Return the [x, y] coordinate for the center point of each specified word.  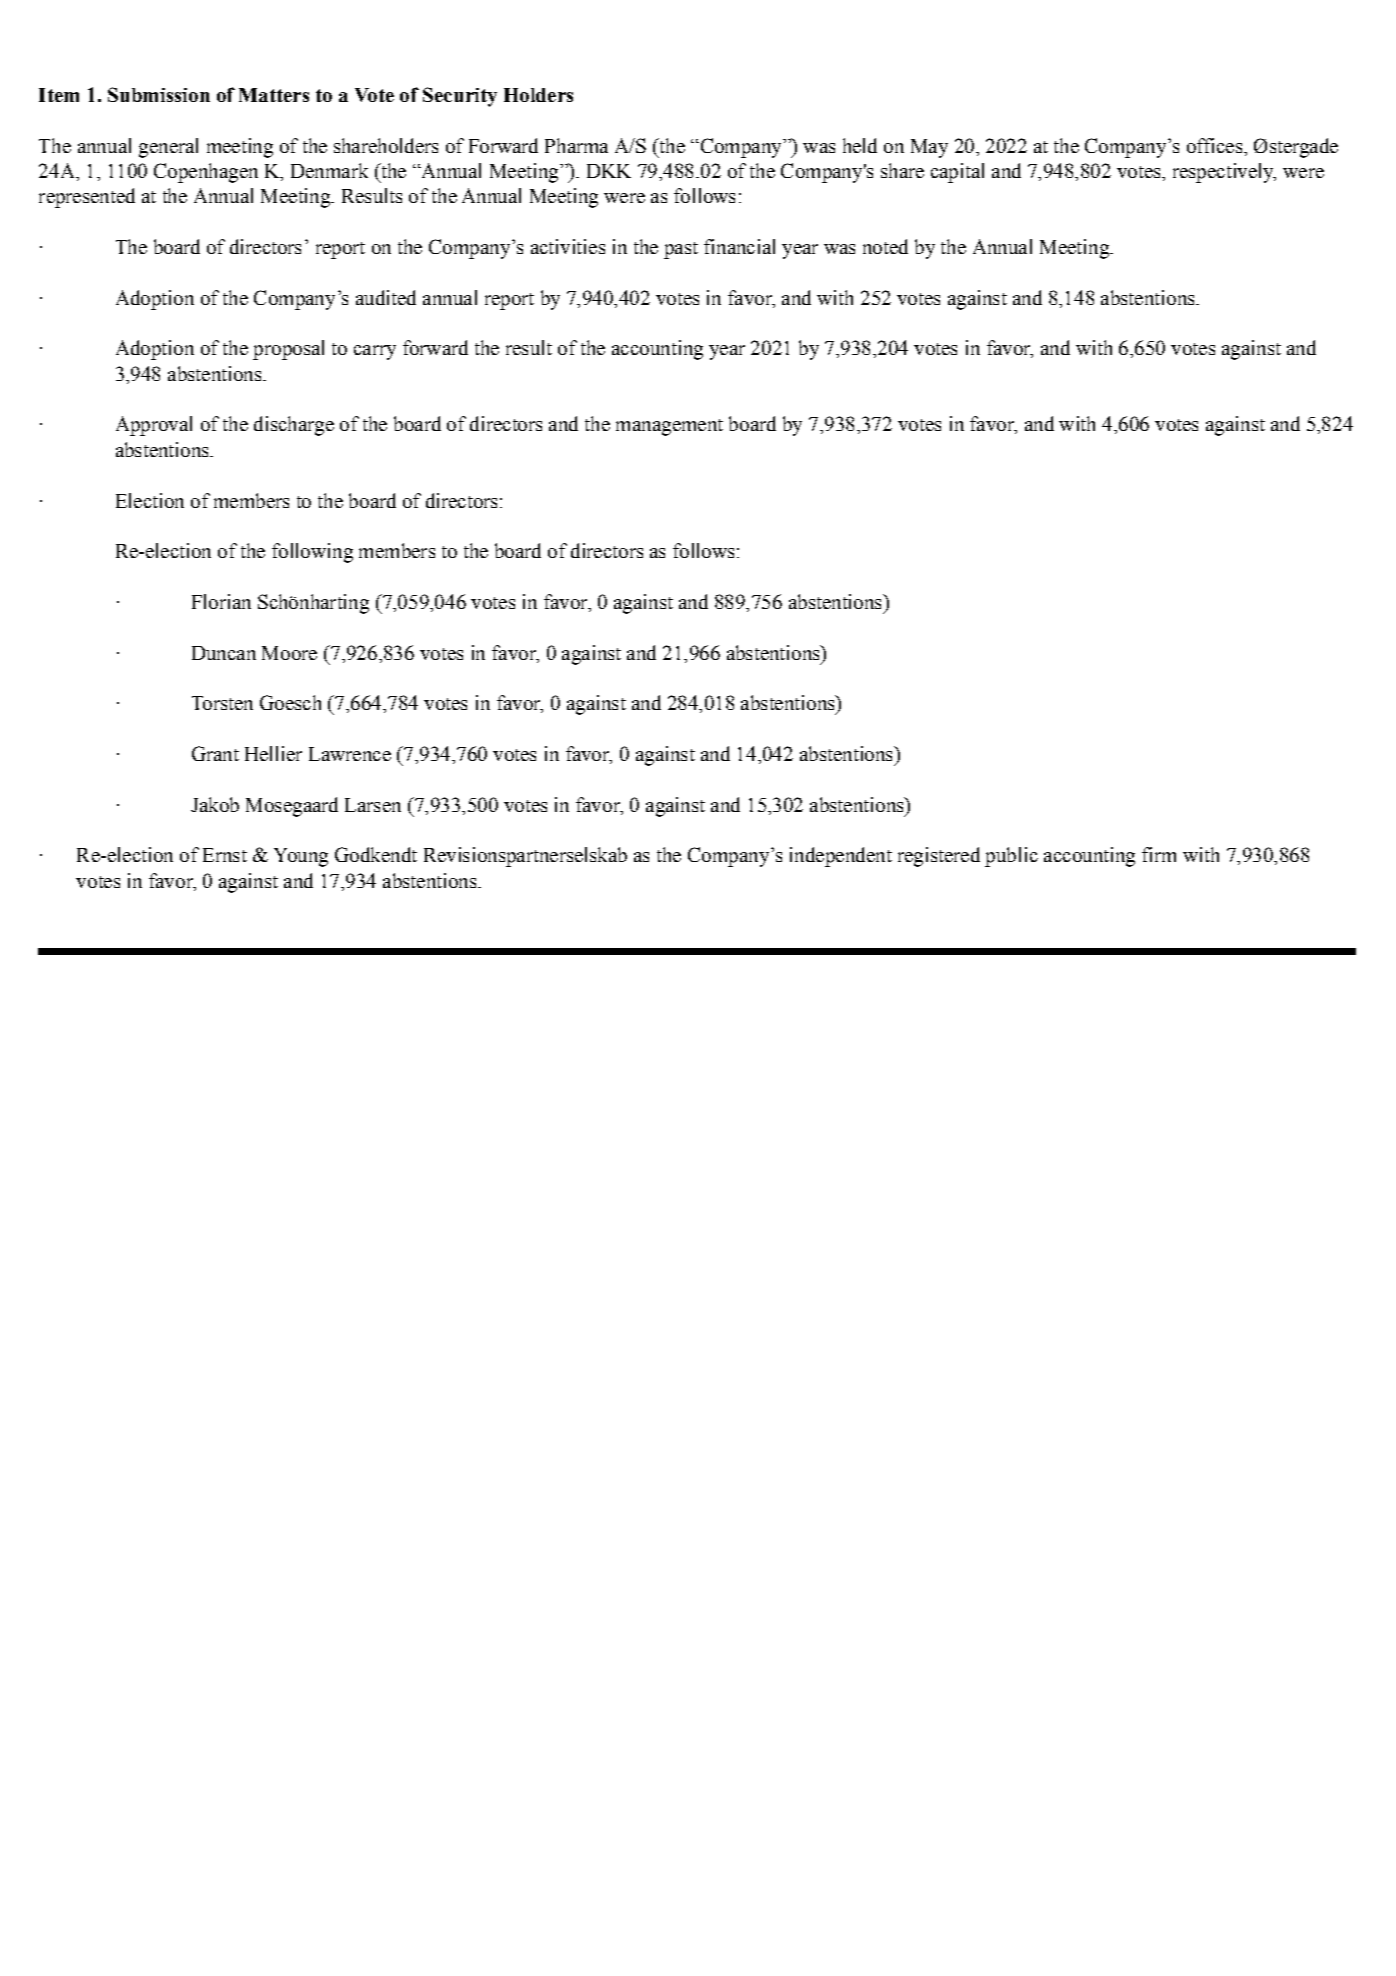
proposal [288, 350]
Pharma [576, 145]
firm [1159, 854]
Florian [221, 601]
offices [1214, 145]
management [669, 427]
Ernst [225, 855]
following [312, 553]
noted [885, 246]
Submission [159, 94]
